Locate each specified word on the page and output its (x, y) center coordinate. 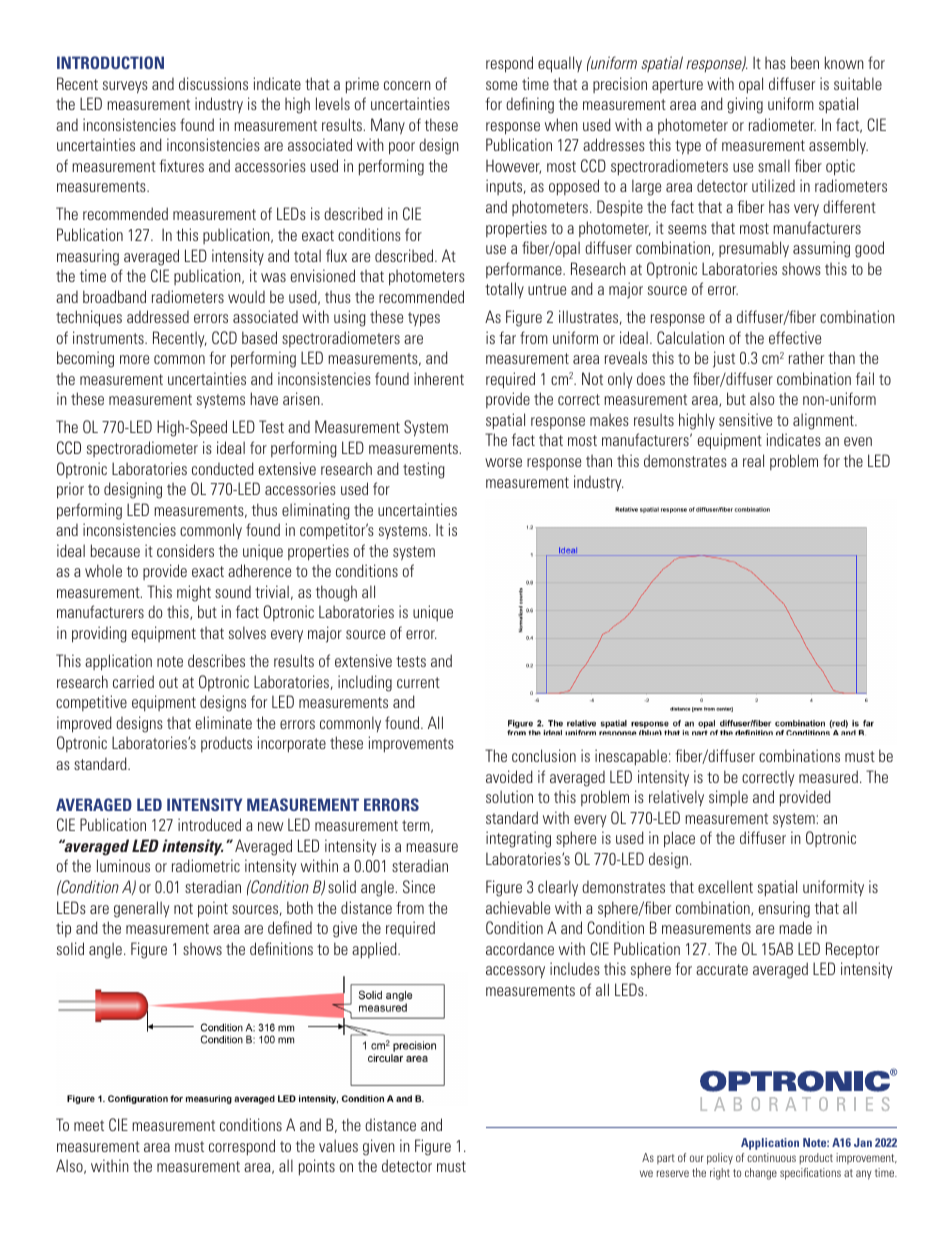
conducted (223, 468)
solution (509, 796)
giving (745, 105)
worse (503, 462)
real (753, 460)
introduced (209, 824)
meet (89, 1125)
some (501, 85)
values (338, 1145)
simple (728, 798)
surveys (125, 87)
